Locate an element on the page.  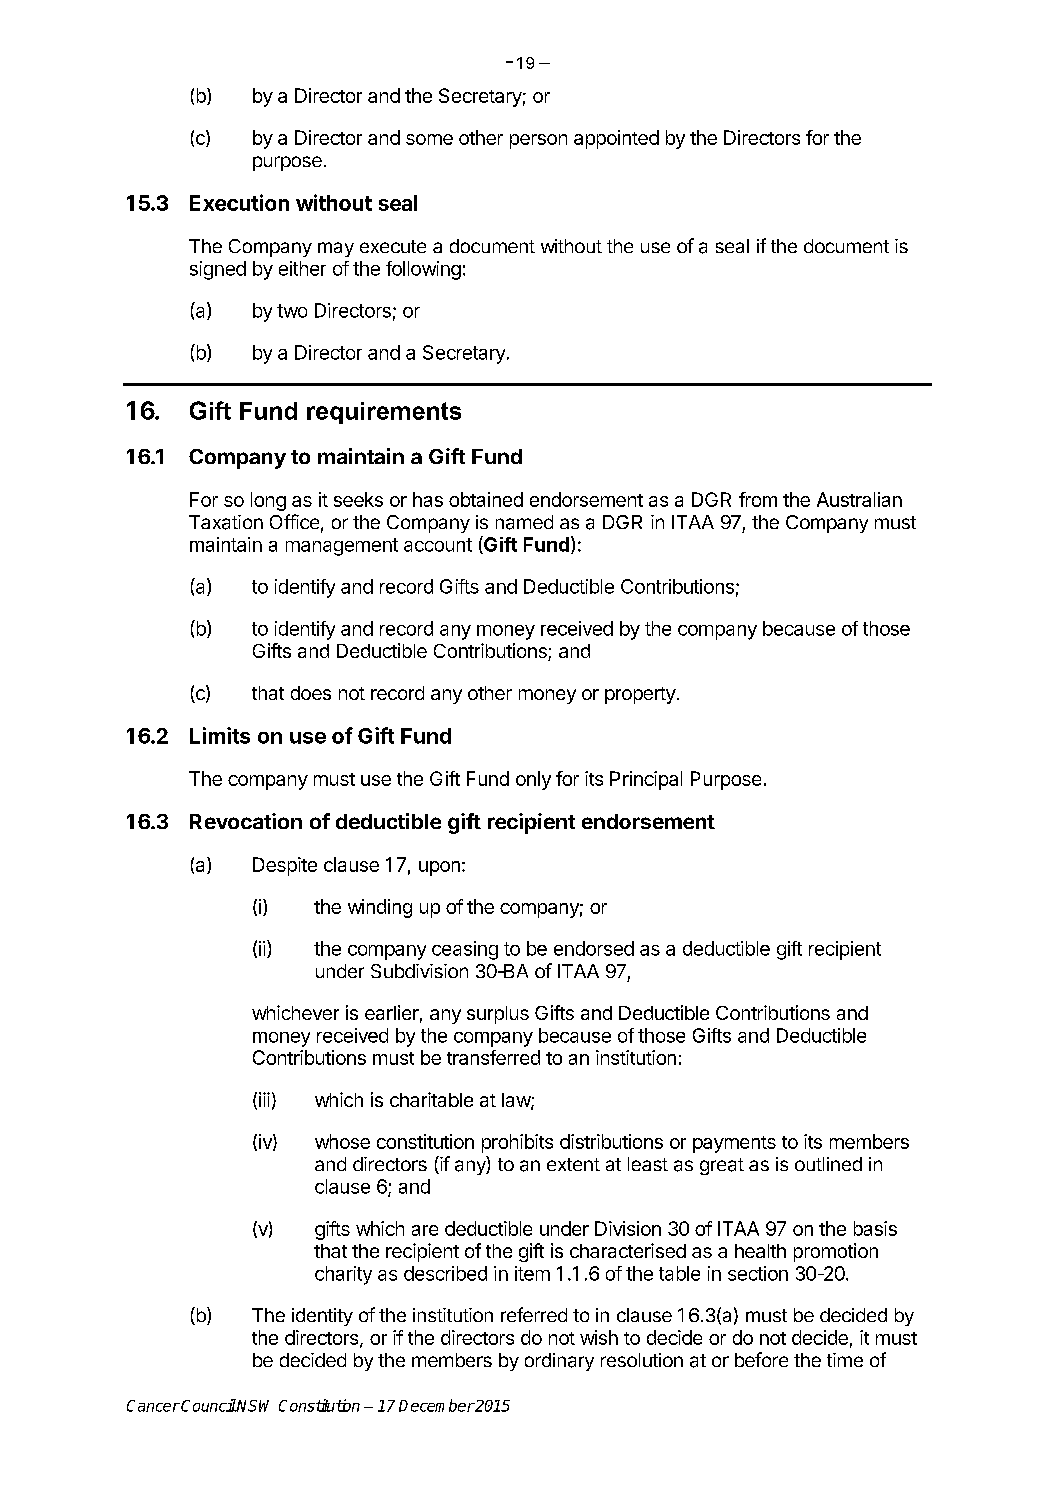
iii is located at coordinates (264, 1099).
